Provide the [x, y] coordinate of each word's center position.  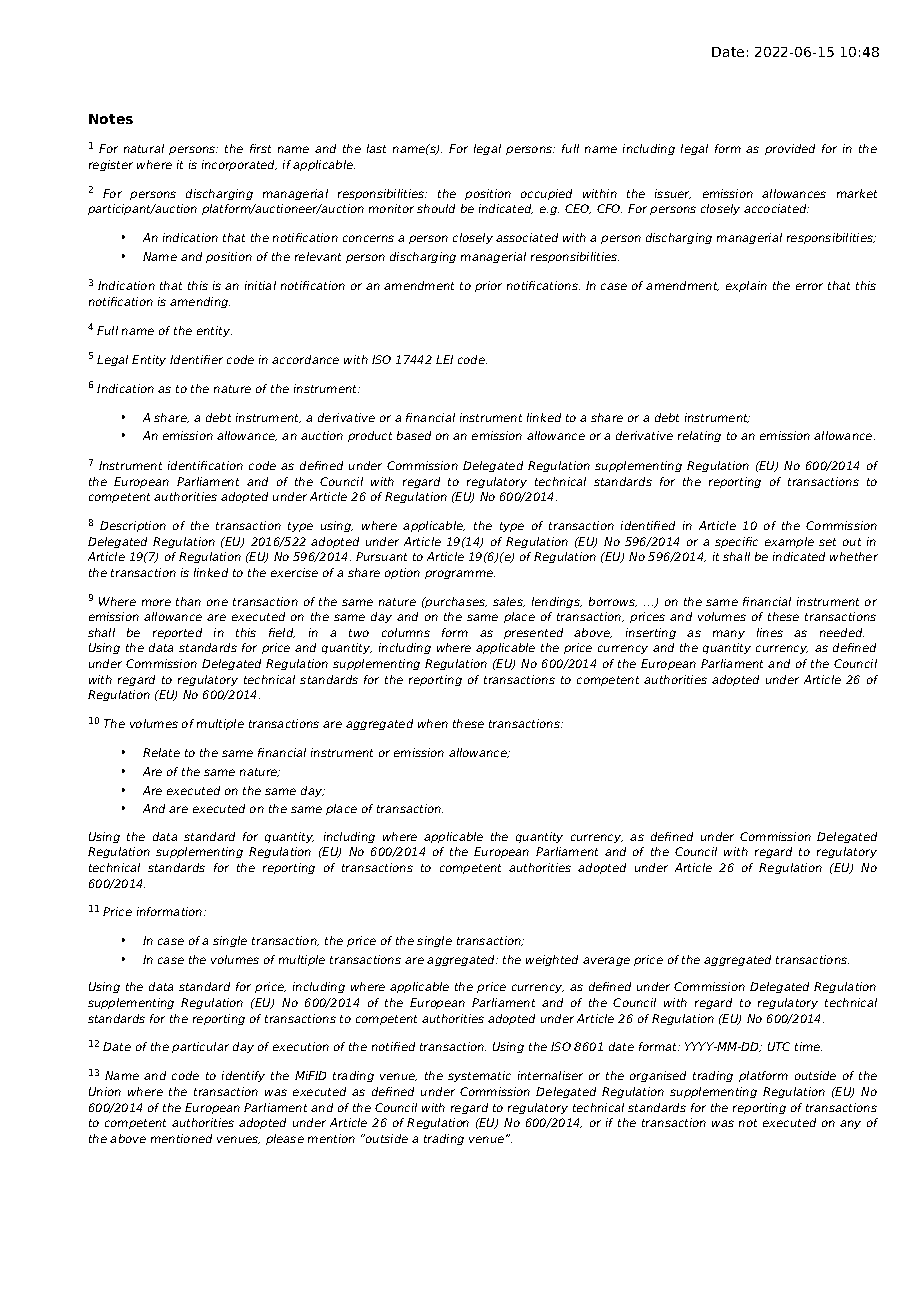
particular [200, 1047]
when [433, 723]
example [789, 542]
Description [133, 526]
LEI [444, 359]
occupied [546, 194]
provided [790, 149]
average [606, 961]
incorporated [239, 165]
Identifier [196, 359]
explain [746, 286]
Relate [161, 752]
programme [460, 574]
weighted [552, 960]
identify [243, 1076]
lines [770, 632]
